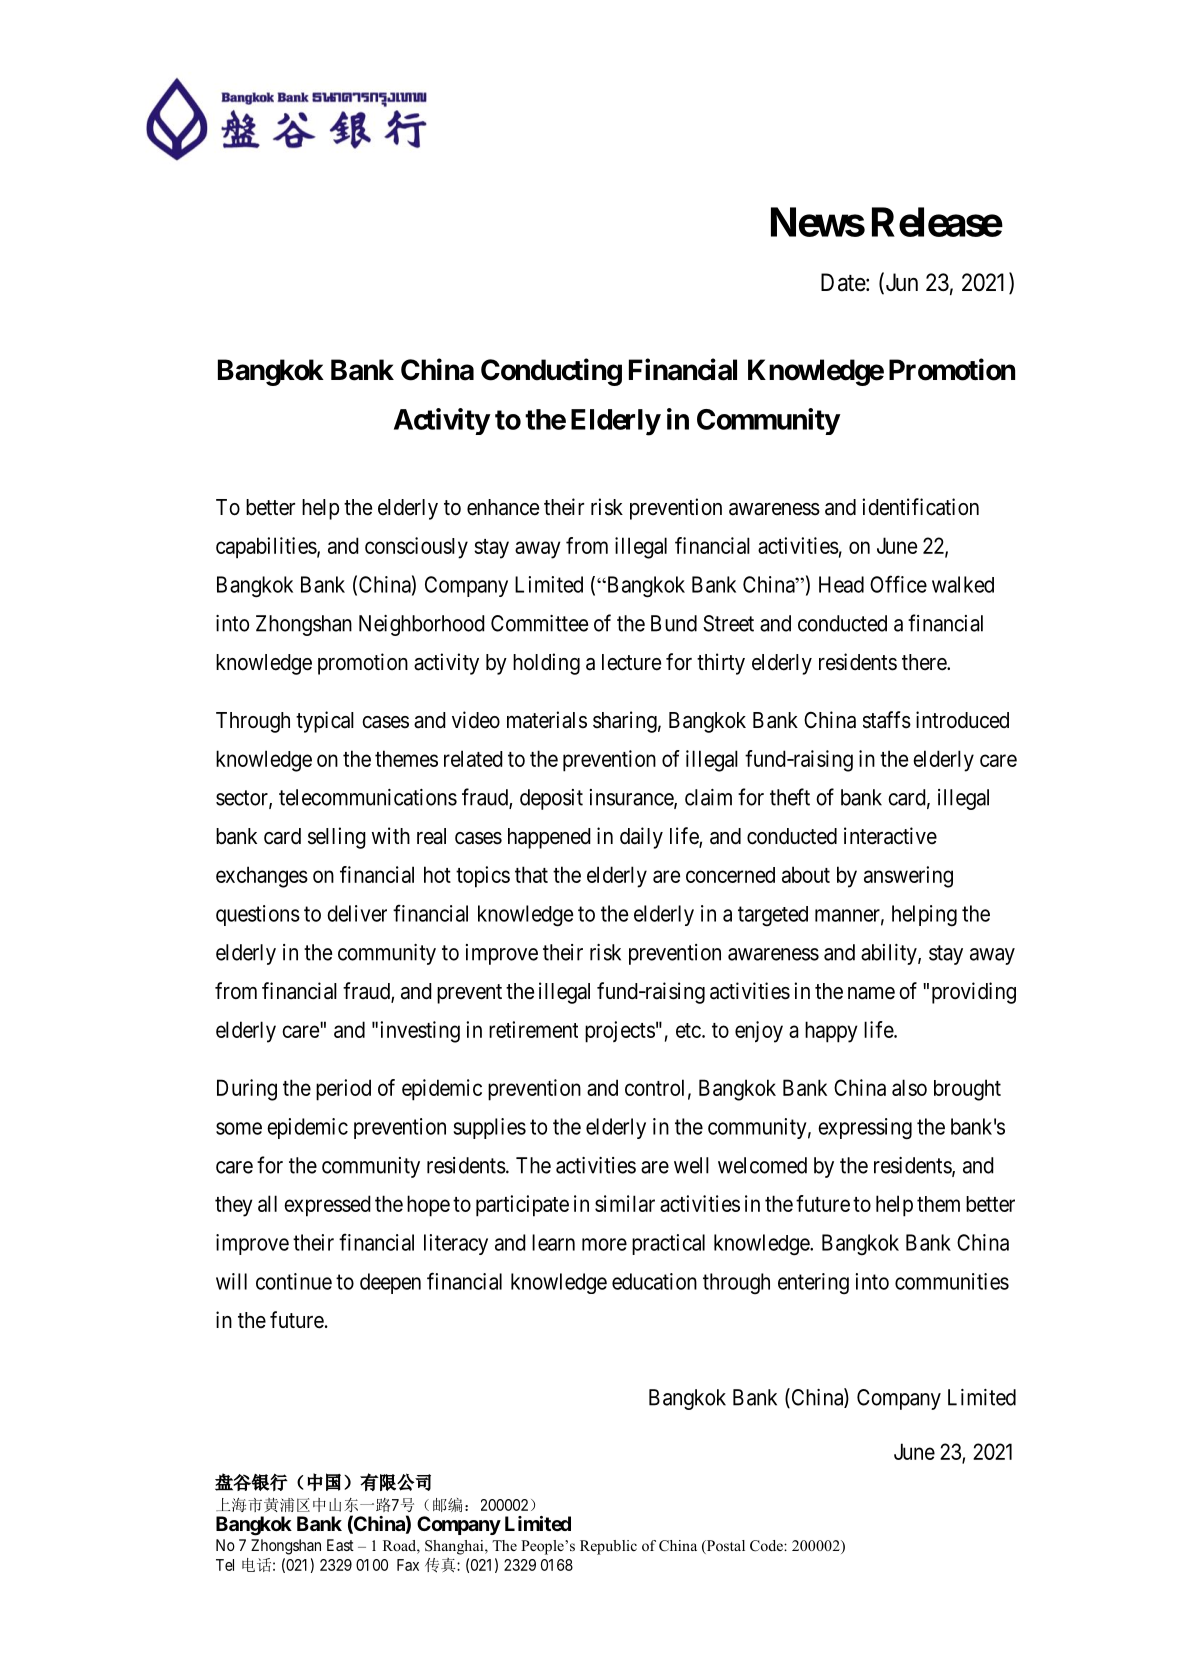 The image size is (1186, 1677). What do you see at coordinates (340, 1545) in the image?
I see `East` at bounding box center [340, 1545].
